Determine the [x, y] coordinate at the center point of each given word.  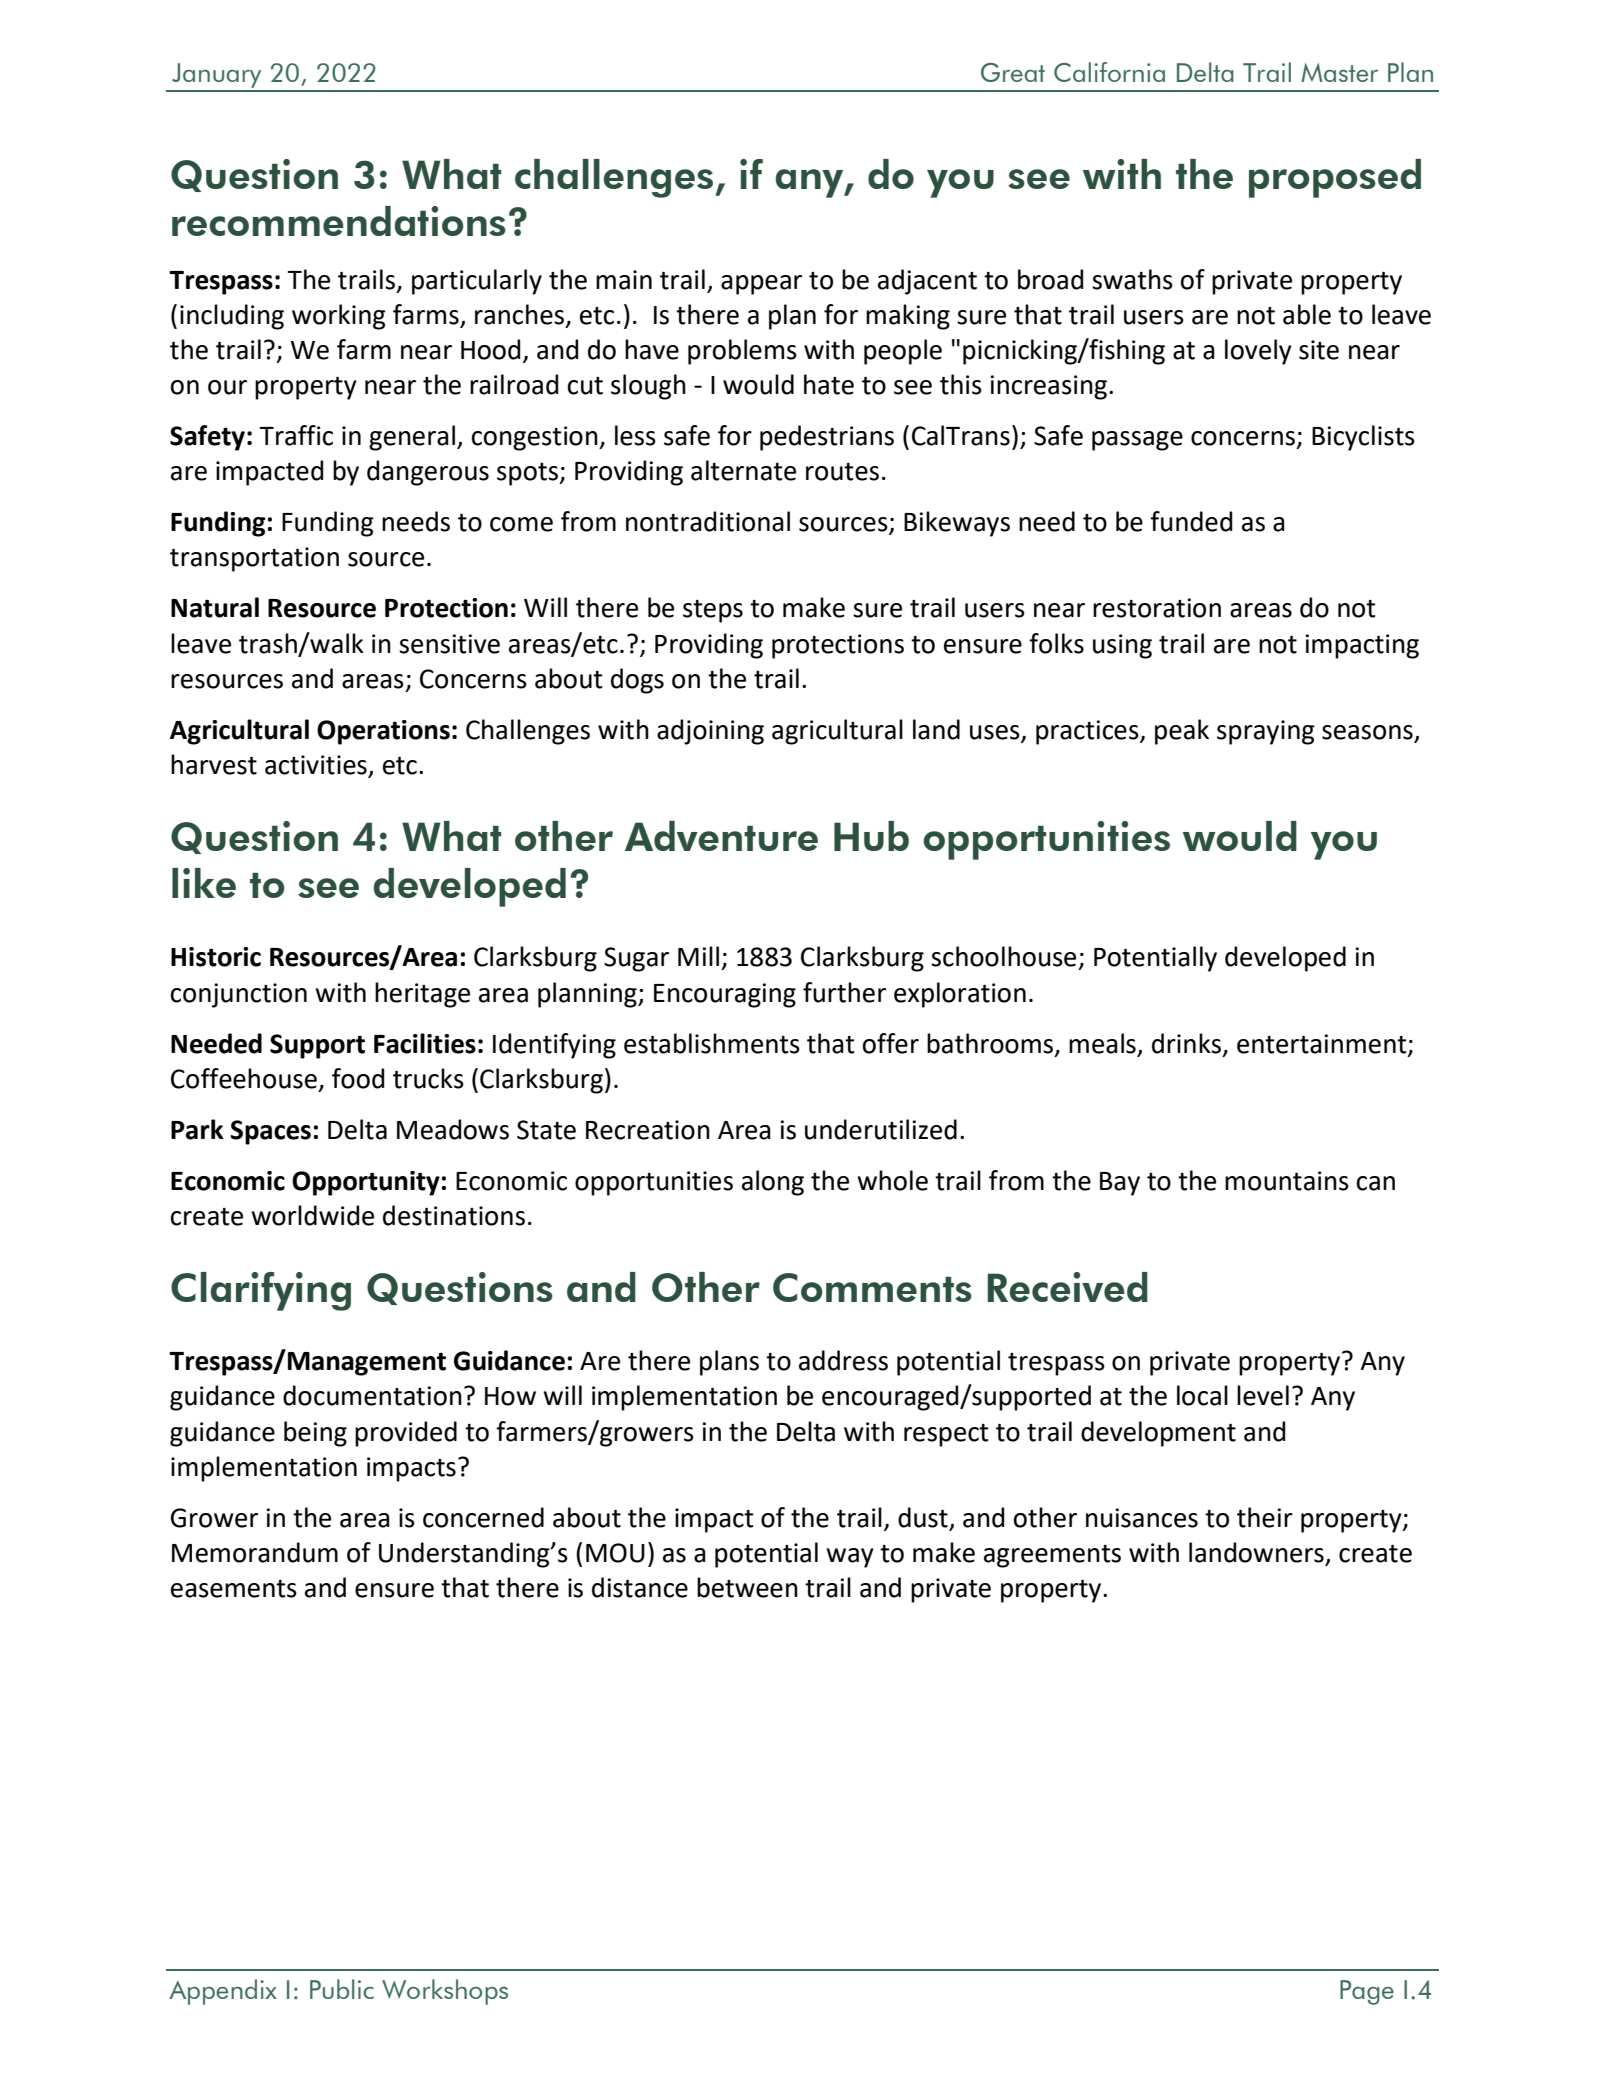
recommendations [339, 221]
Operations [383, 732]
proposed [1335, 178]
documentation [372, 1395]
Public [342, 1989]
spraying [1266, 732]
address [843, 1360]
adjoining [710, 732]
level [1263, 1395]
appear [761, 285]
